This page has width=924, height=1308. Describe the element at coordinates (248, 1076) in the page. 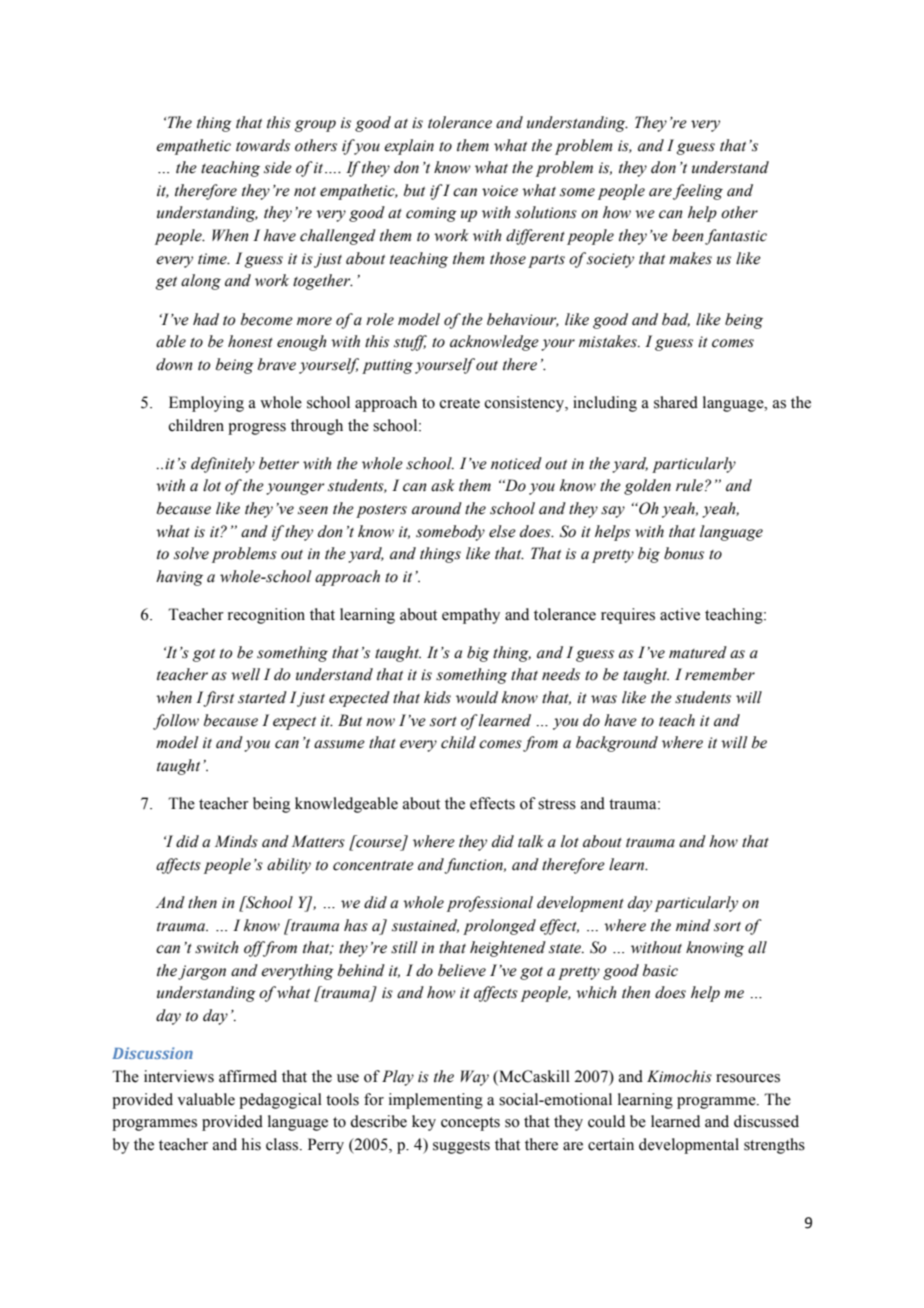

I see `affirmed` at that location.
